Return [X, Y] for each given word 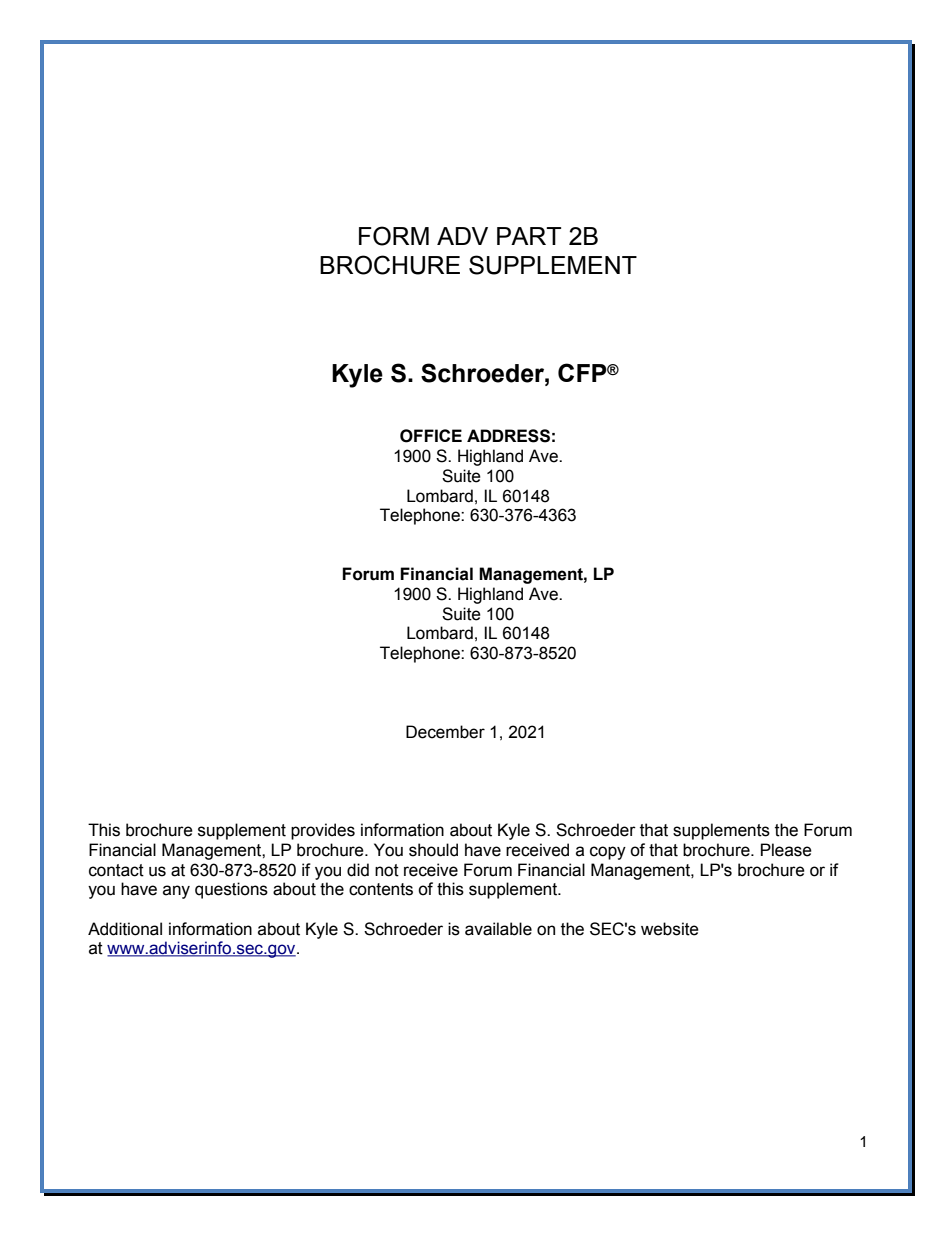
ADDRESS [508, 436]
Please [786, 850]
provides [323, 831]
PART [529, 236]
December [445, 732]
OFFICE [431, 436]
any [176, 892]
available [498, 929]
